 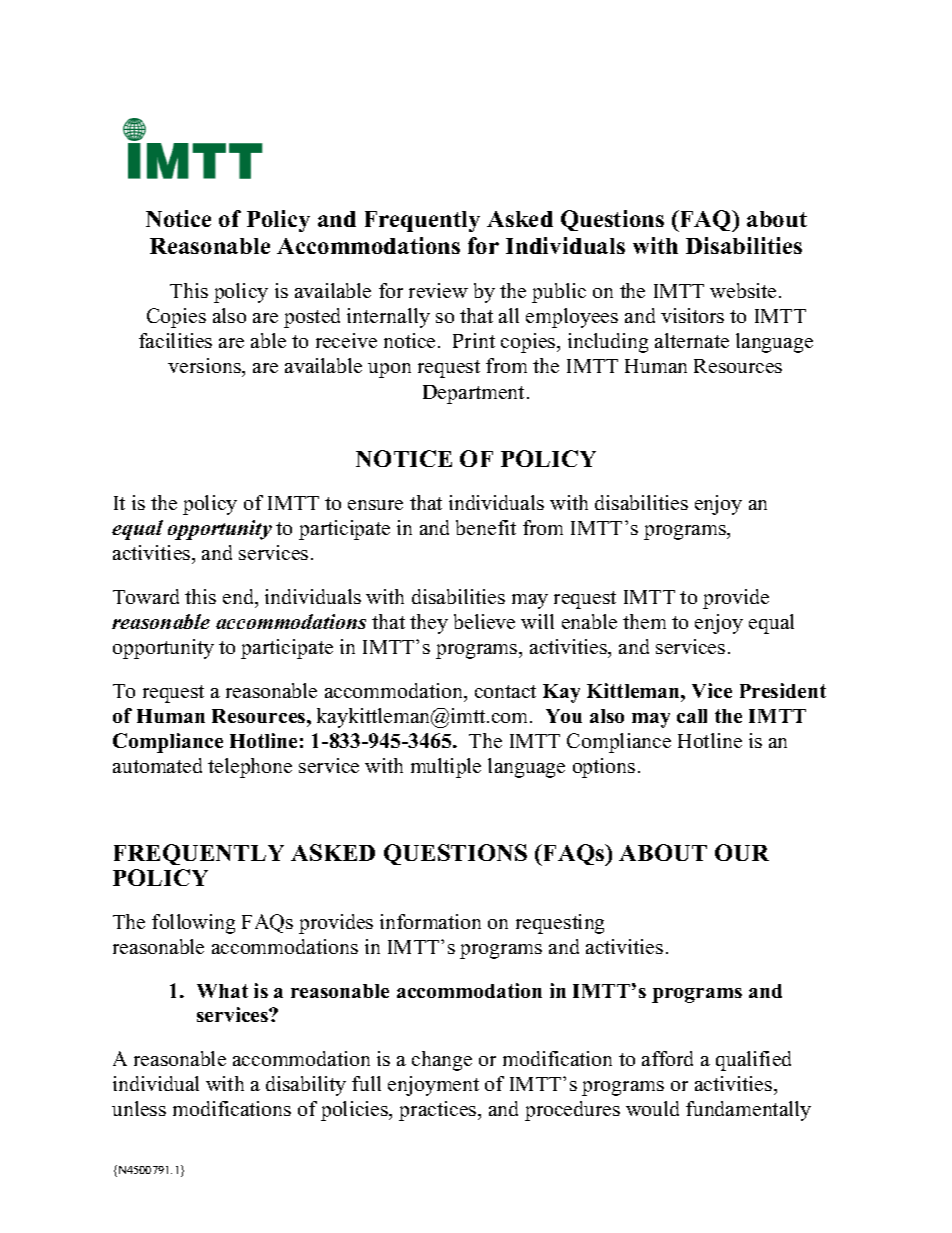 What do you see at coordinates (193, 924) in the page?
I see `following` at bounding box center [193, 924].
